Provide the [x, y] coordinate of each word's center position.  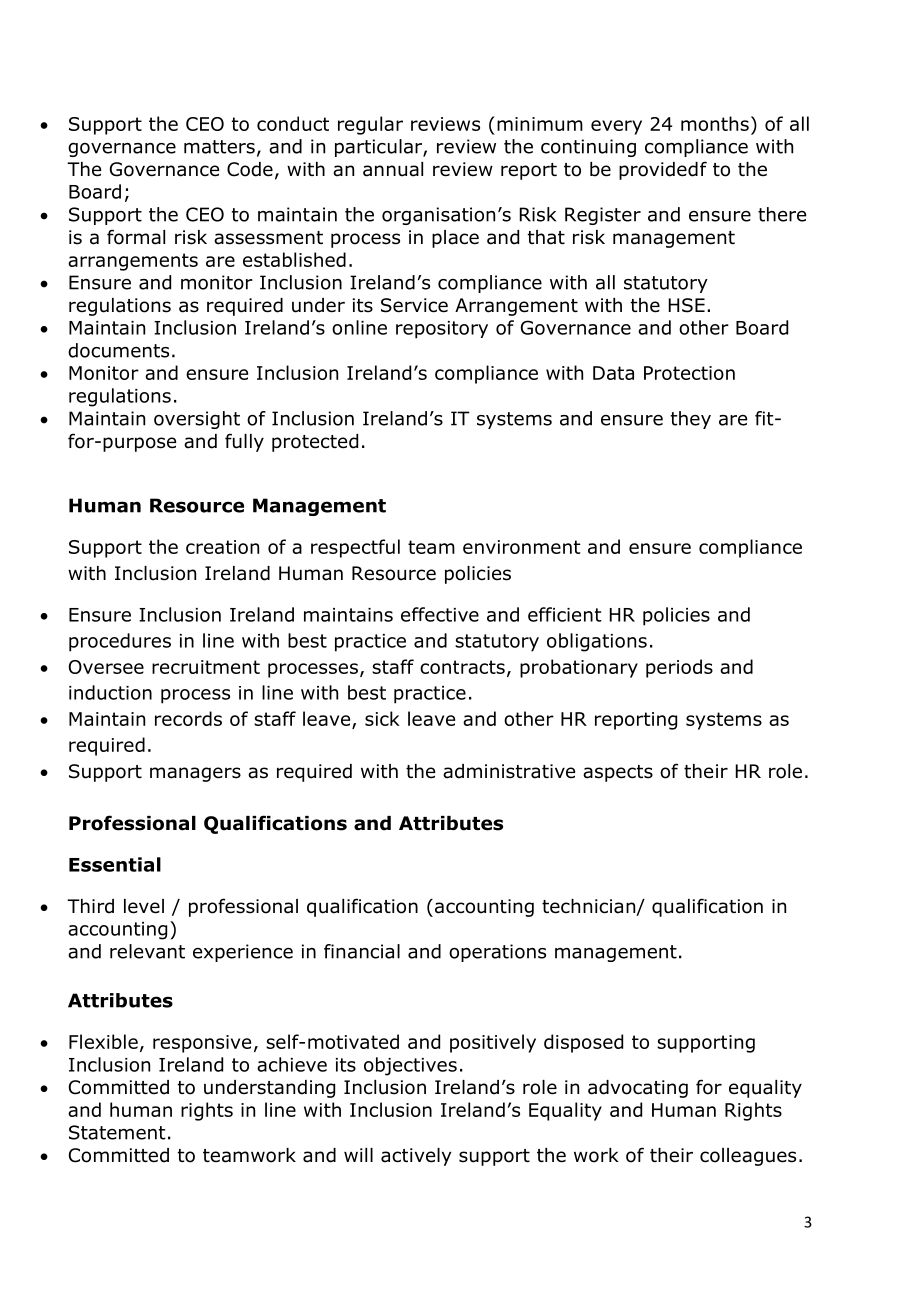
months [715, 123]
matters [219, 147]
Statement [117, 1132]
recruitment [206, 667]
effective [440, 614]
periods [679, 668]
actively [416, 1157]
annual [393, 169]
